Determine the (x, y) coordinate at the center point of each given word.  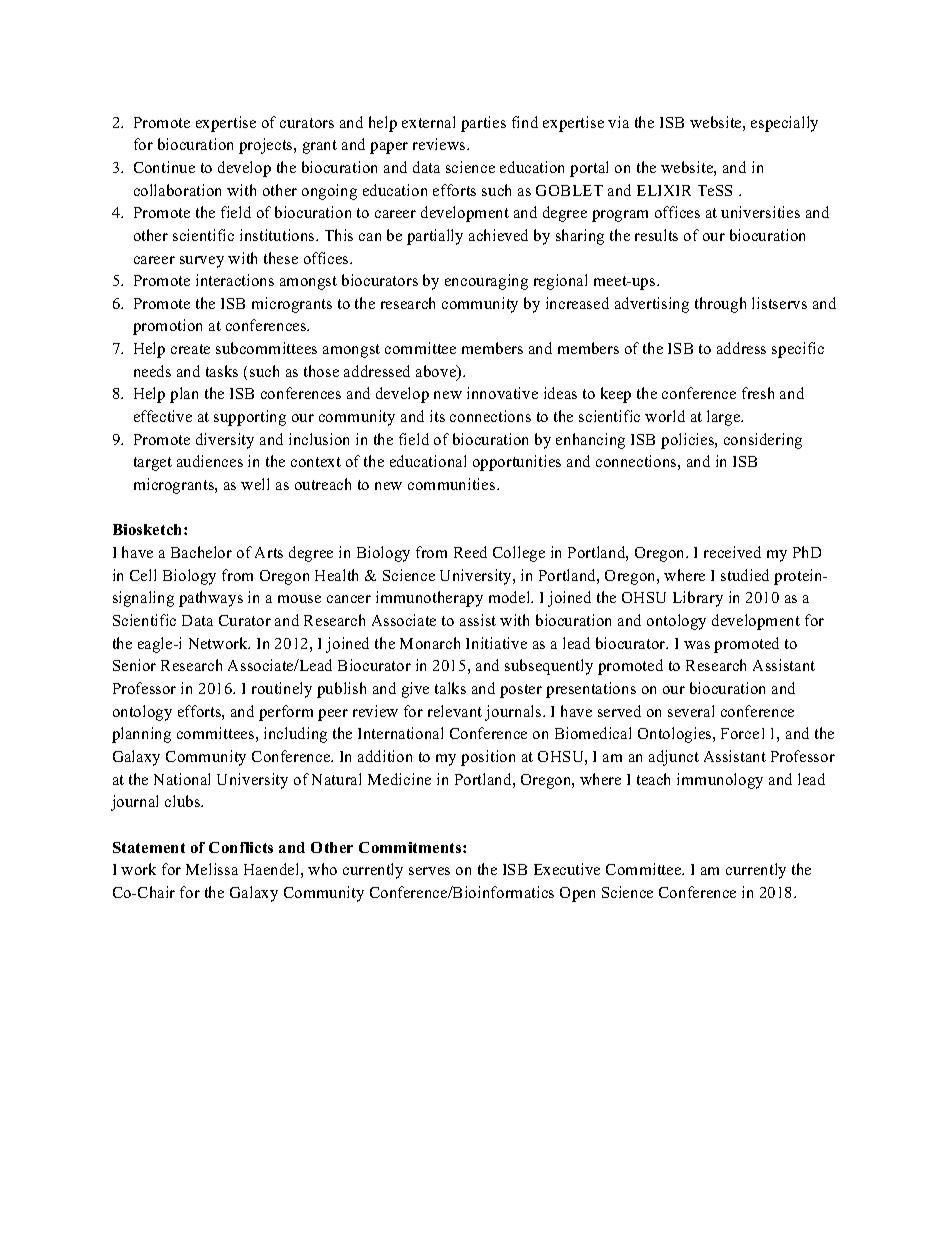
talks (450, 688)
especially (784, 124)
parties (483, 124)
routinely (282, 690)
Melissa (212, 869)
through (720, 305)
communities (453, 484)
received (732, 552)
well (255, 484)
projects (267, 146)
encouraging (486, 282)
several (691, 711)
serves (429, 871)
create (190, 349)
